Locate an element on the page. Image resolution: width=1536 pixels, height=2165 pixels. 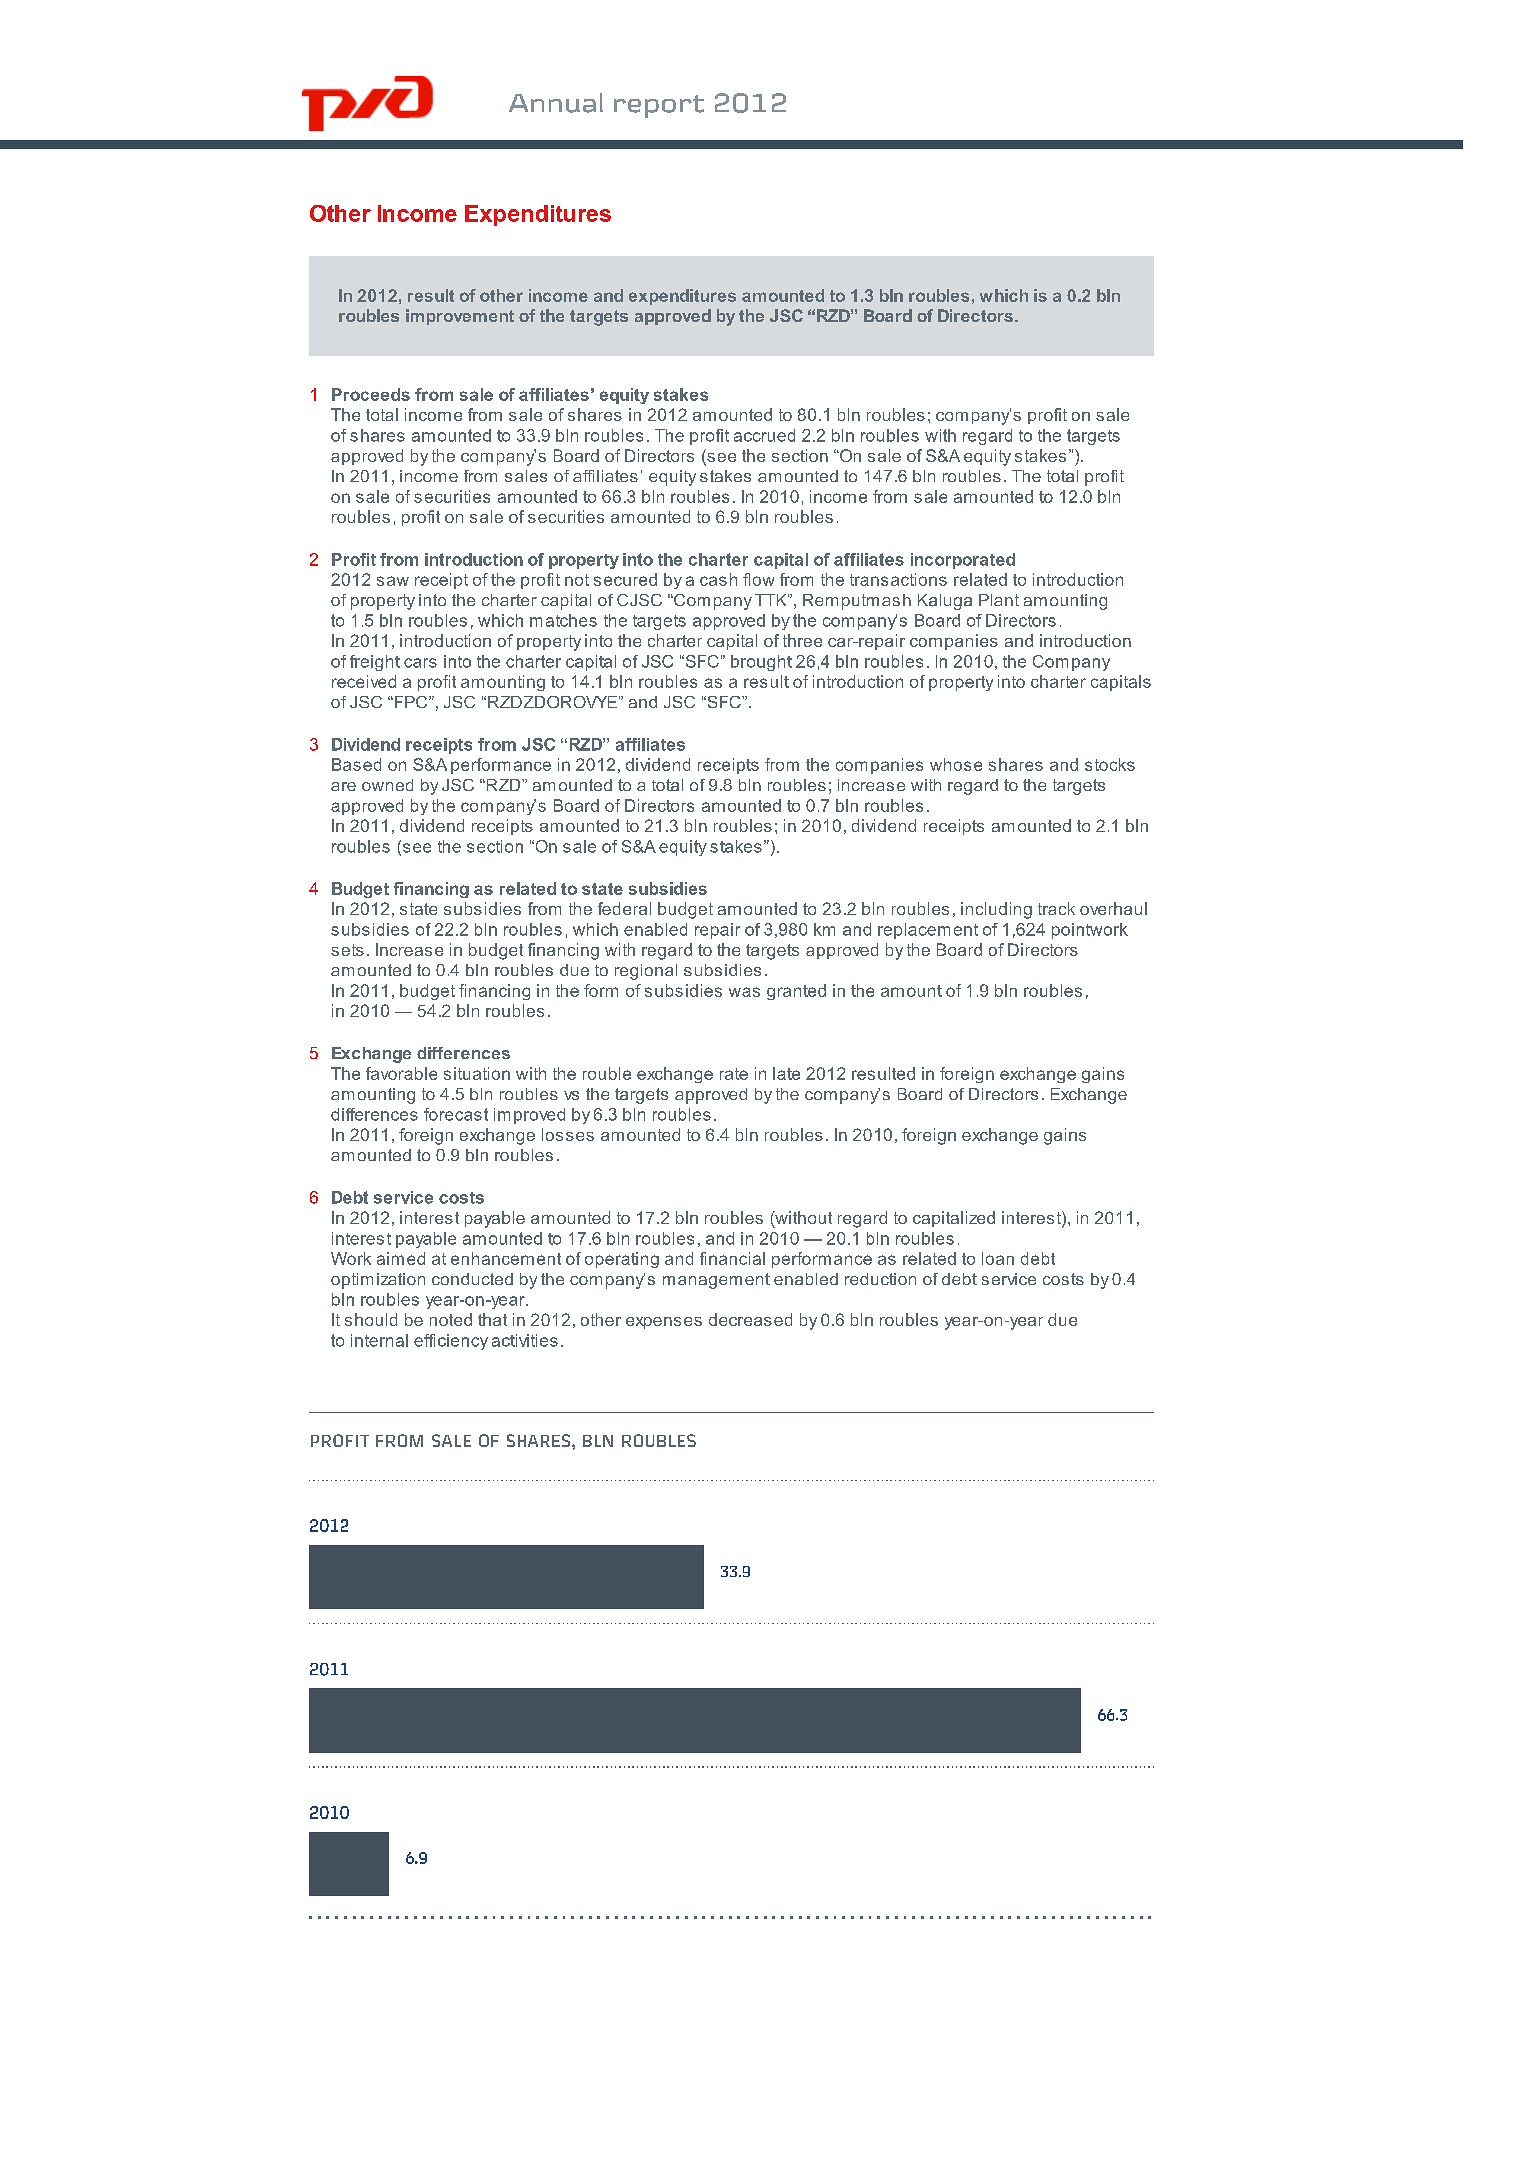
whose is located at coordinates (956, 764).
